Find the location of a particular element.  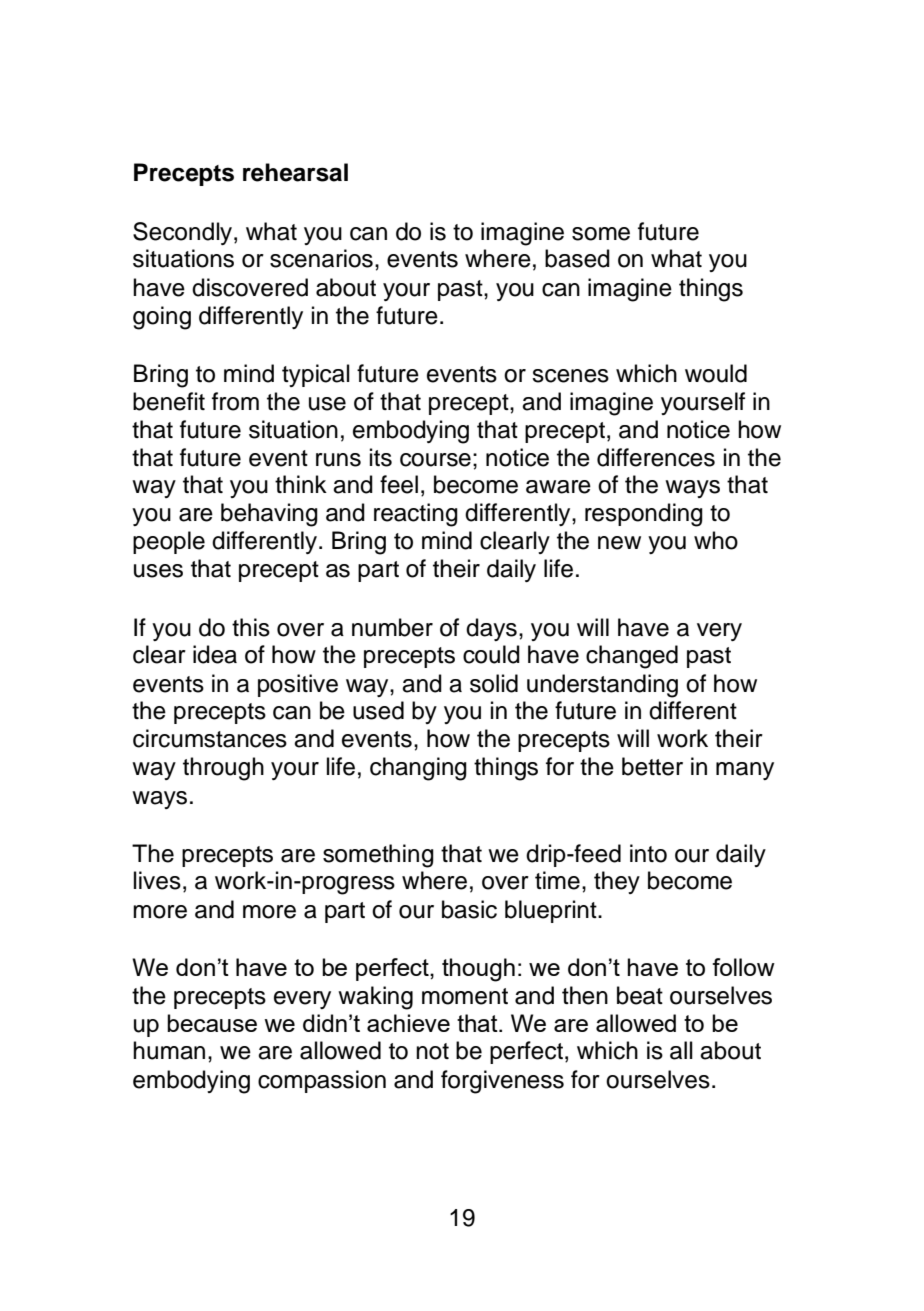

Secondly is located at coordinates (184, 233).
